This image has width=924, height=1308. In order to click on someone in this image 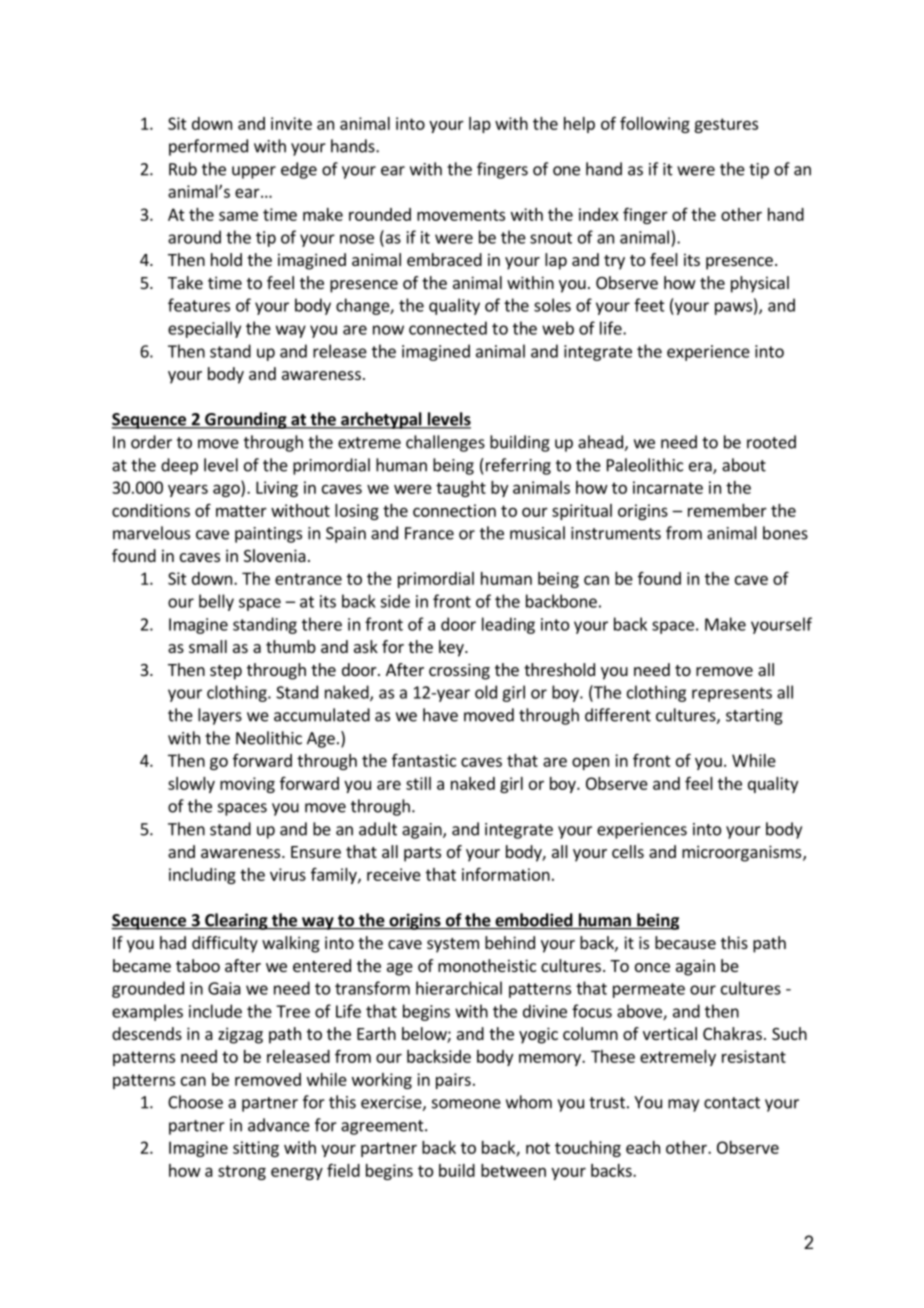, I will do `click(466, 1104)`.
